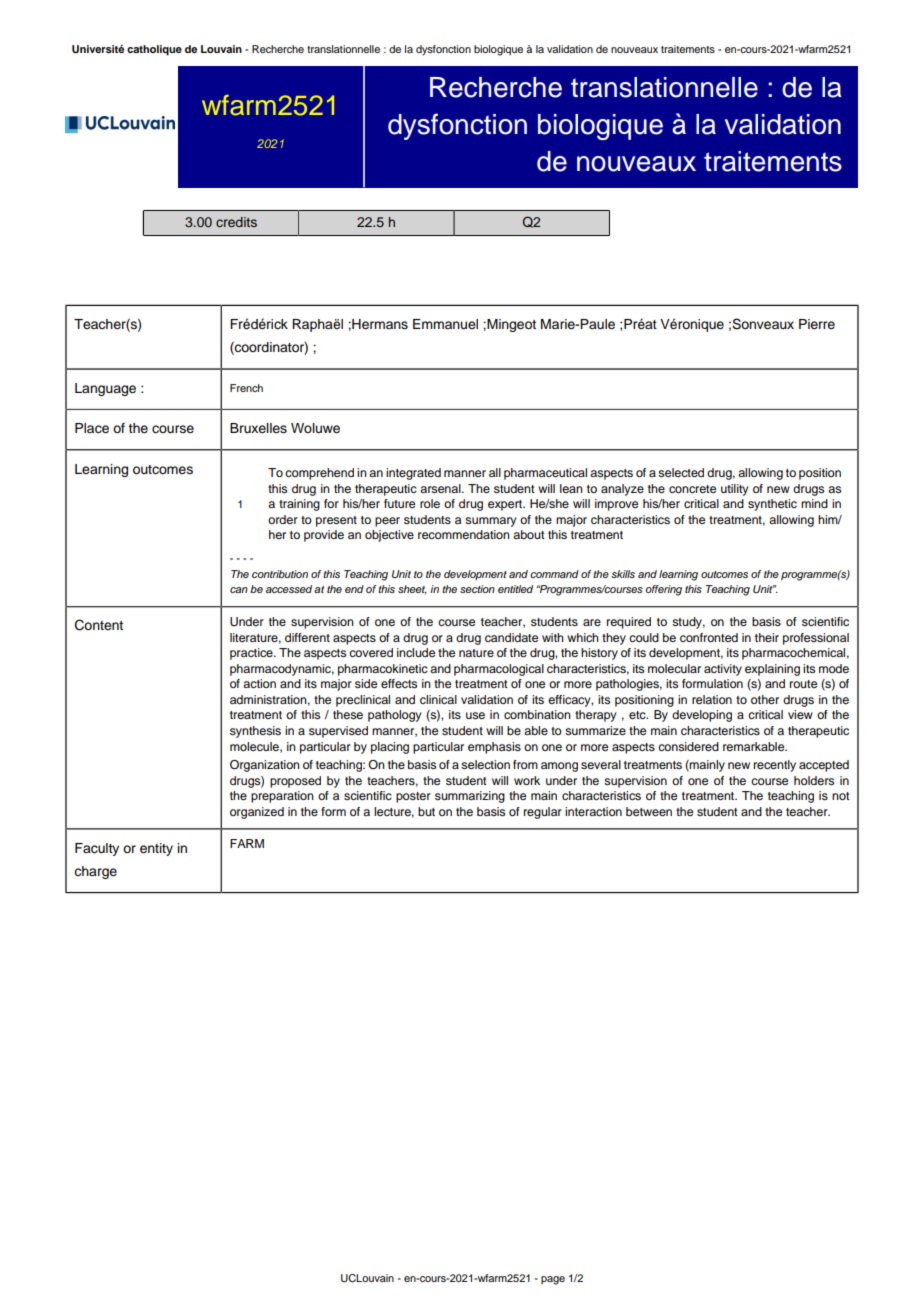  I want to click on between, so click(649, 811).
